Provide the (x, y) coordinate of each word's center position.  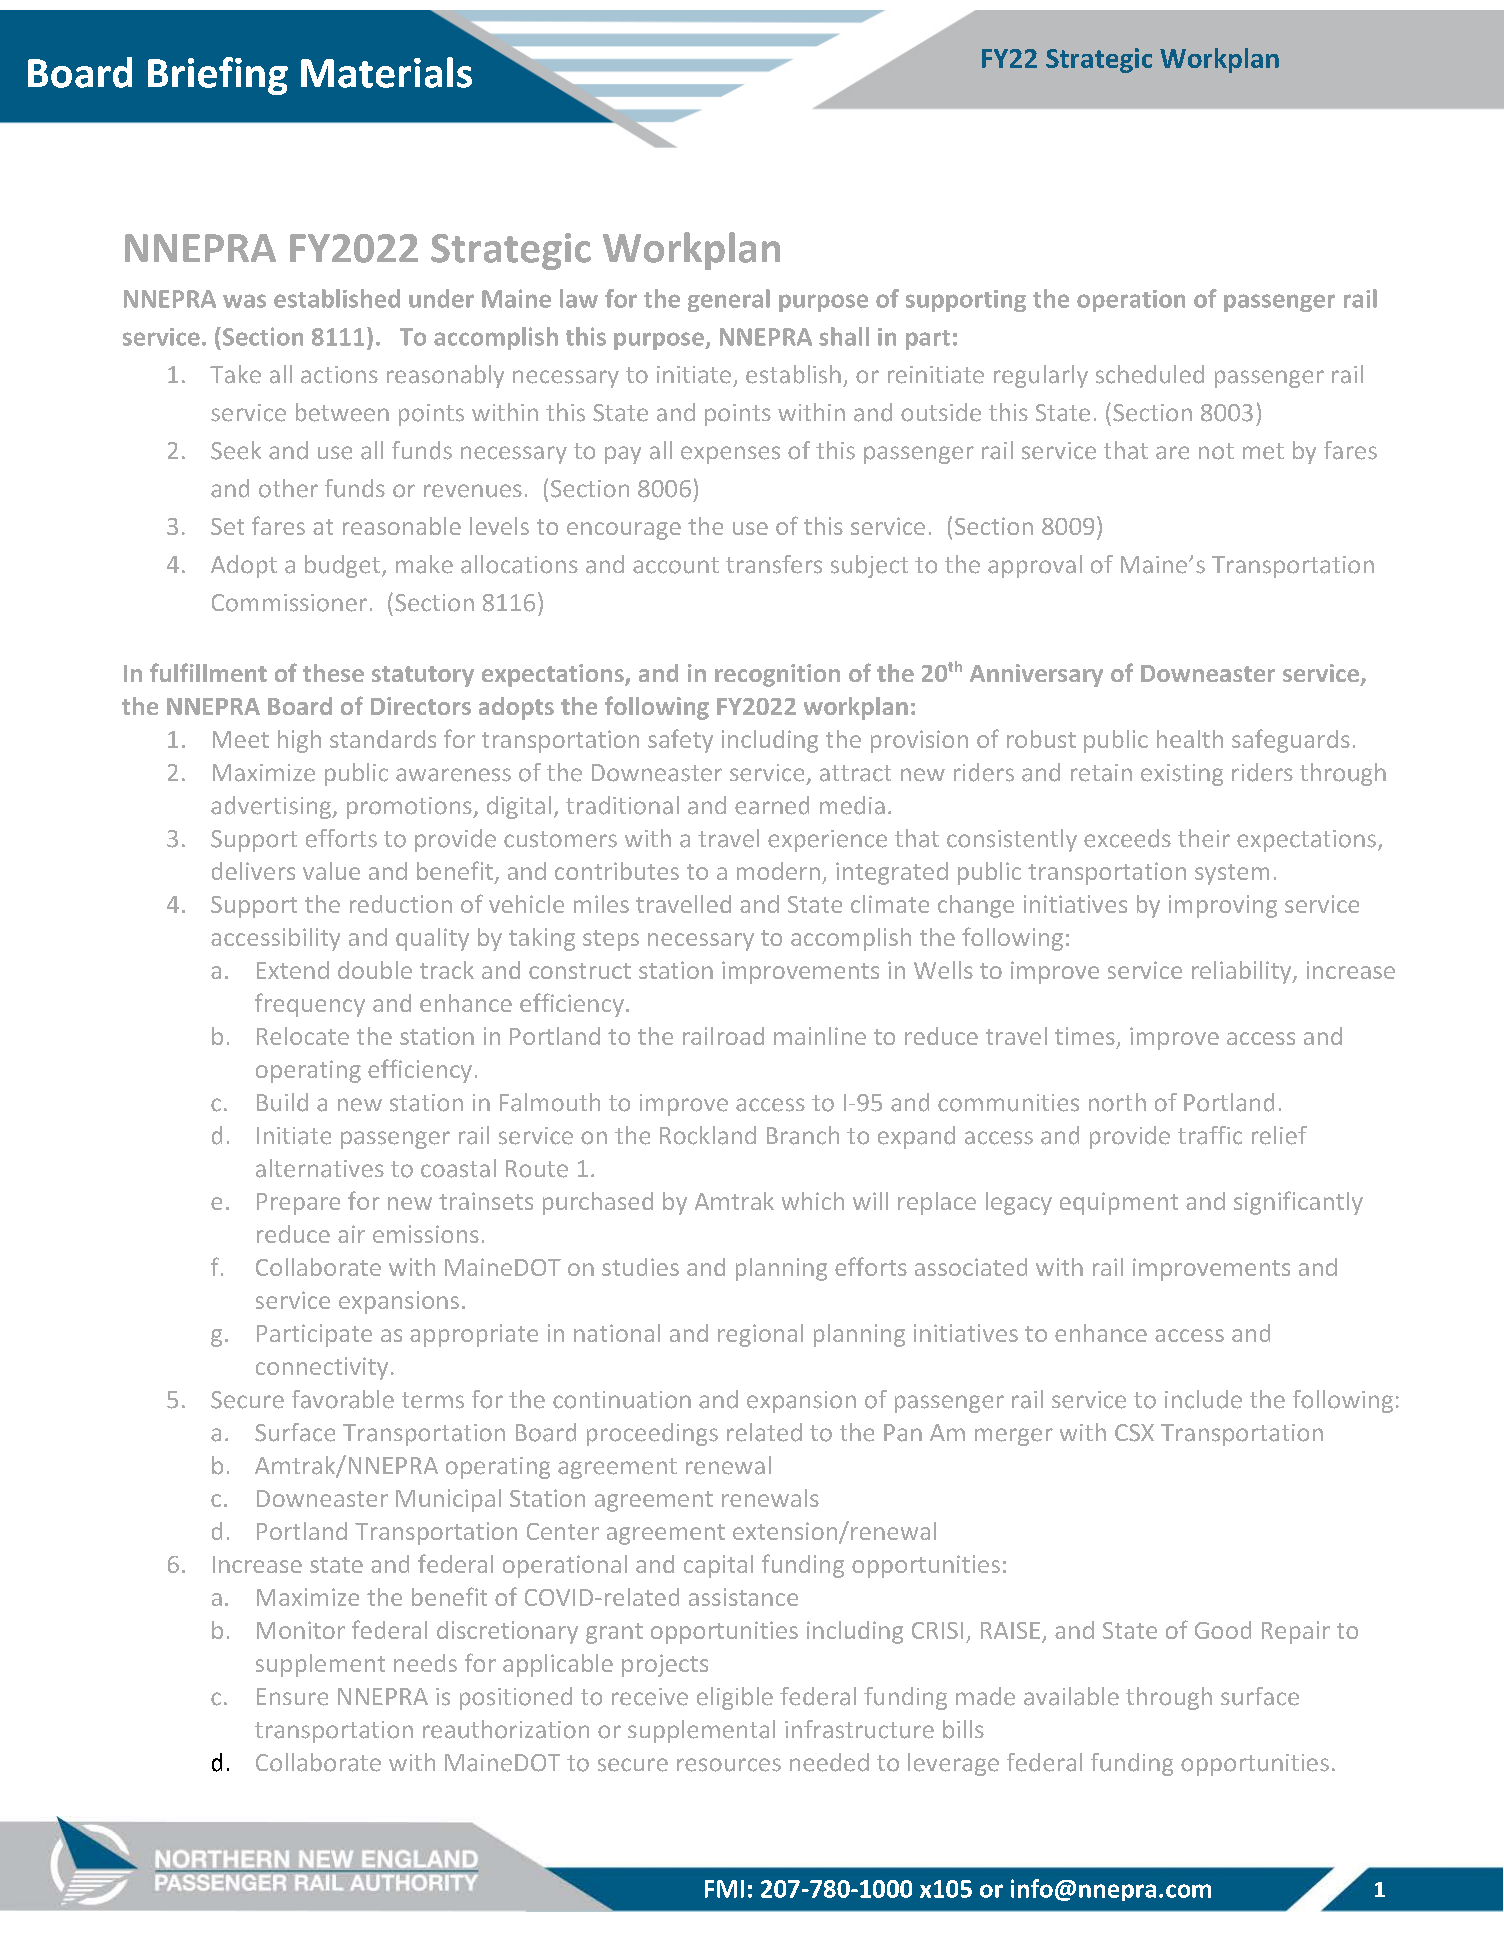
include (1203, 1399)
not (1216, 451)
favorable (343, 1399)
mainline (820, 1036)
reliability (1243, 972)
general (729, 300)
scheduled (1150, 374)
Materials (386, 72)
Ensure (292, 1697)
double (375, 970)
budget (344, 566)
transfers (774, 564)
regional (760, 1335)
